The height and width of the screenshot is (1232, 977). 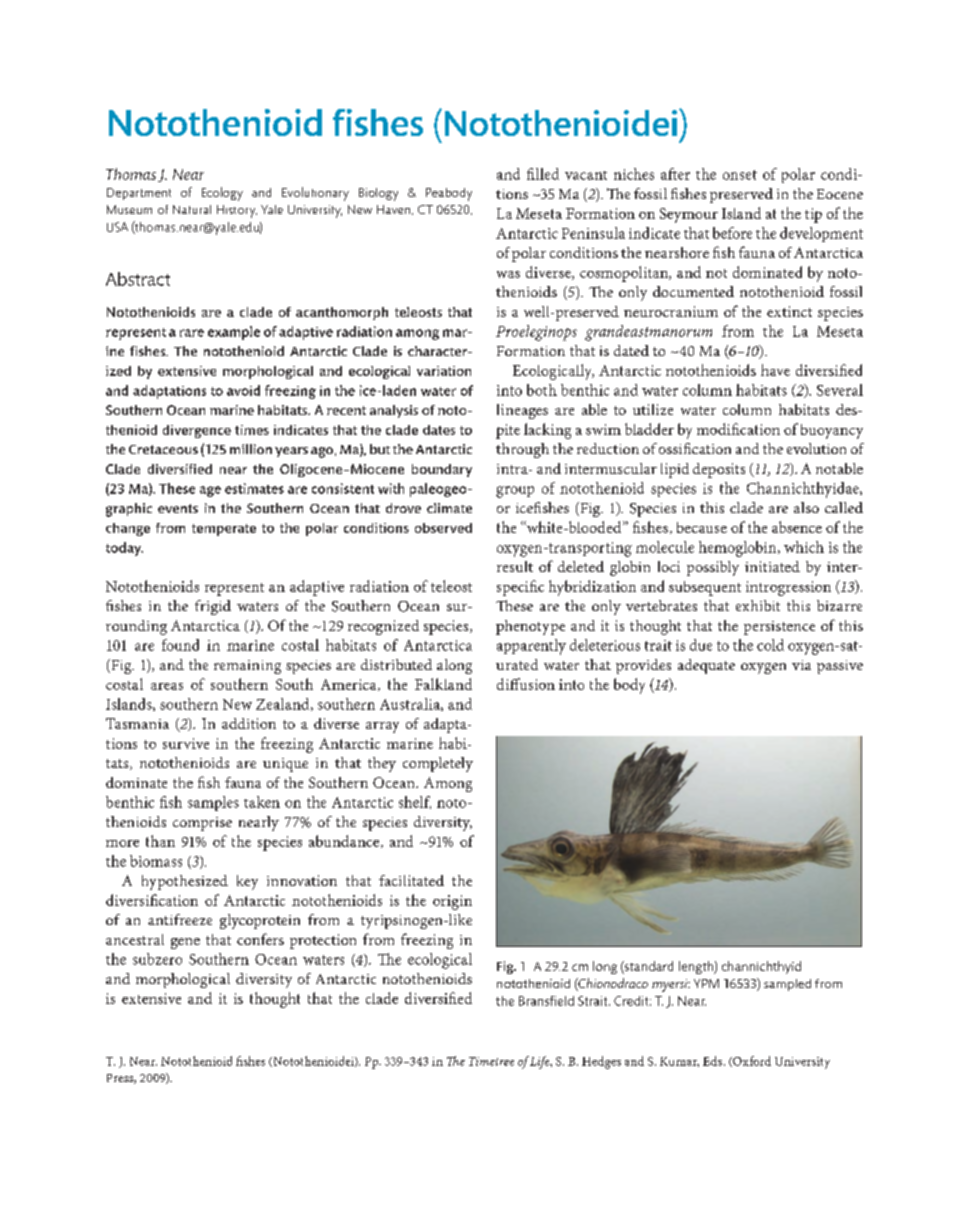 I want to click on exhibit, so click(x=758, y=605).
